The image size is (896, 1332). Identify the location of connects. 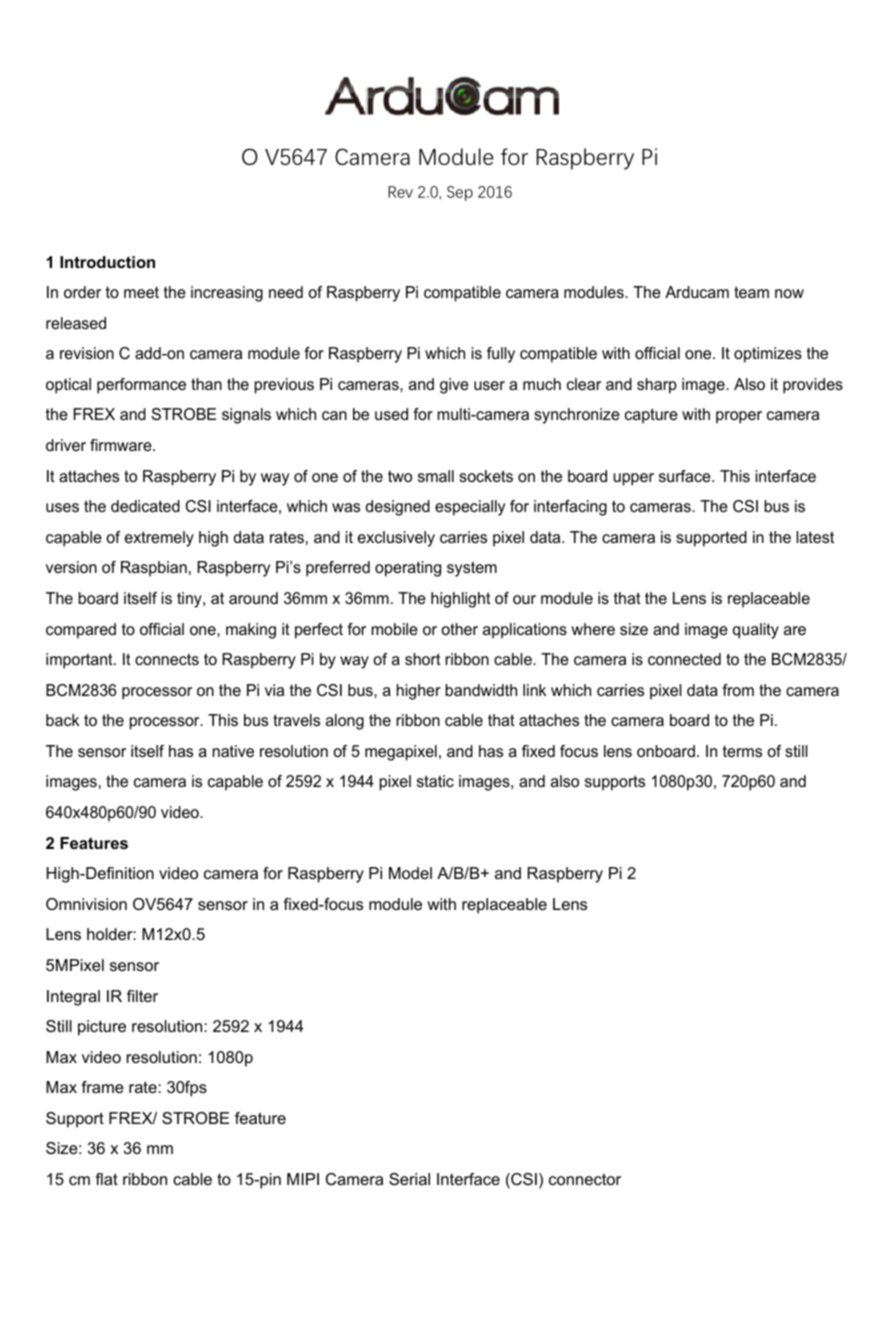
(167, 659).
